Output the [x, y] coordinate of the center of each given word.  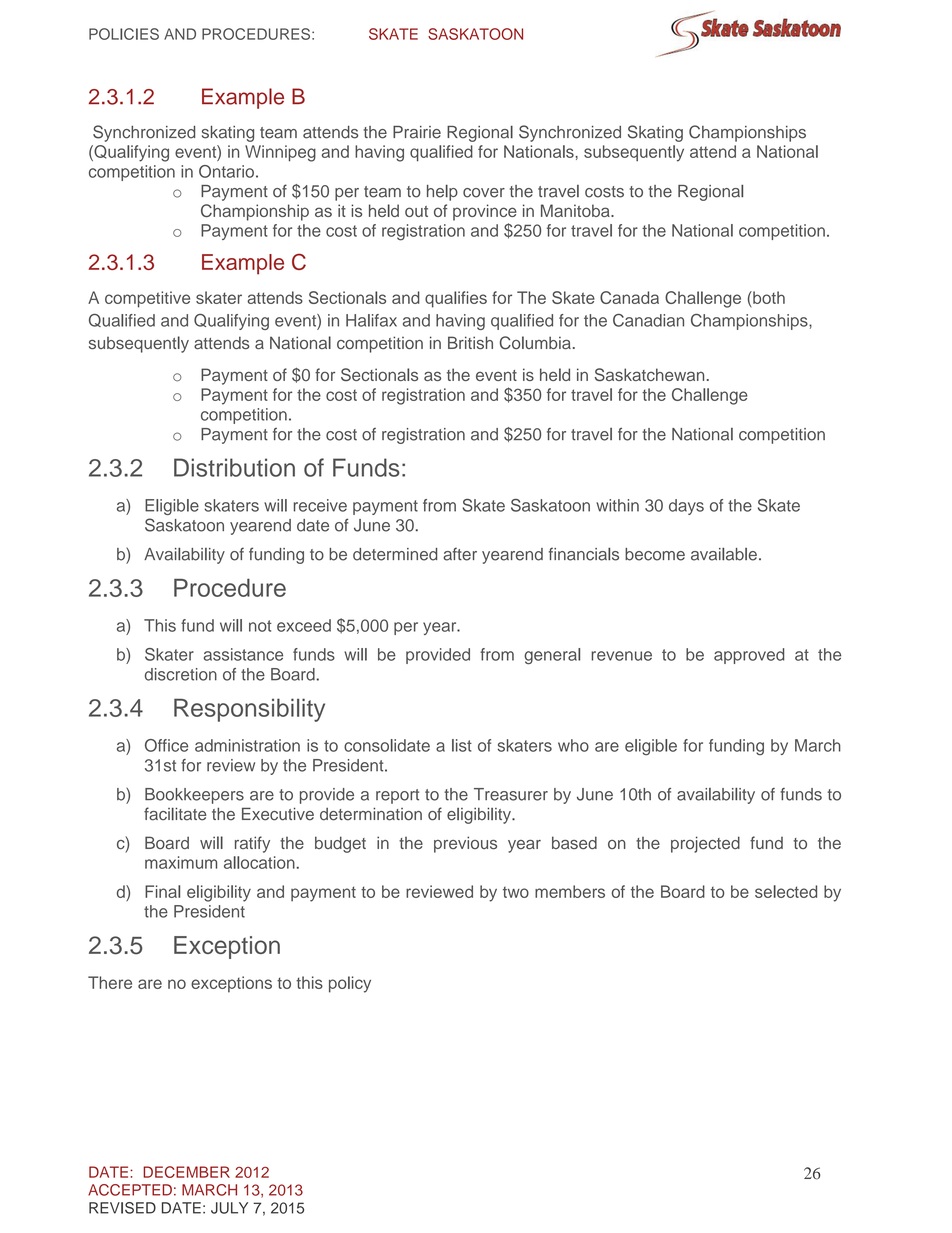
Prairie [417, 132]
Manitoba [576, 210]
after [460, 554]
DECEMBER [186, 1172]
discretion [181, 674]
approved [749, 656]
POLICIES [124, 34]
